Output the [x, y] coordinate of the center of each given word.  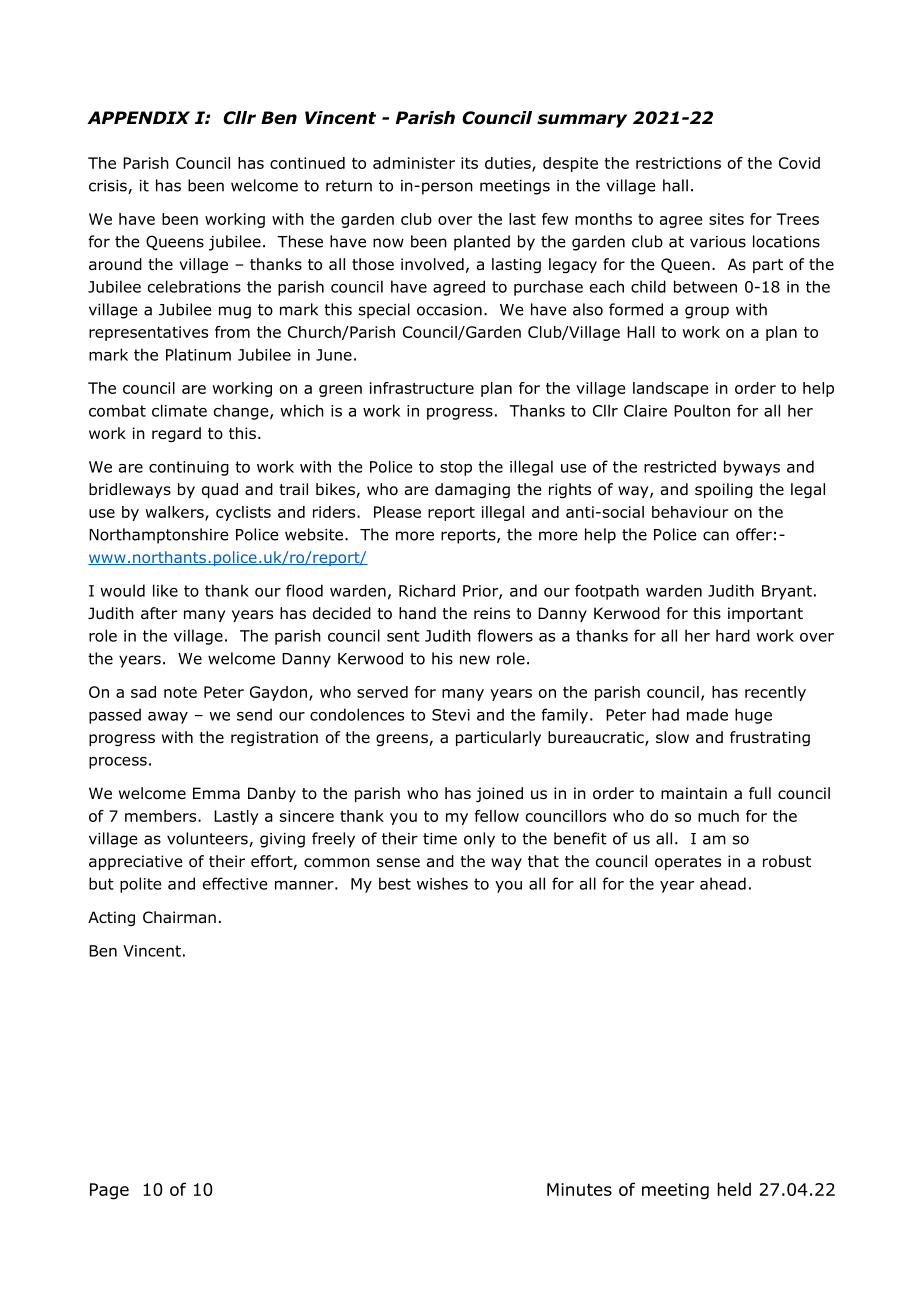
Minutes [579, 1189]
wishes [442, 883]
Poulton [702, 410]
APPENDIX [138, 117]
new [475, 660]
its [469, 163]
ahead [723, 883]
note [180, 692]
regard [176, 434]
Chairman [179, 917]
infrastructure [422, 388]
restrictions [678, 163]
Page [109, 1191]
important [765, 614]
